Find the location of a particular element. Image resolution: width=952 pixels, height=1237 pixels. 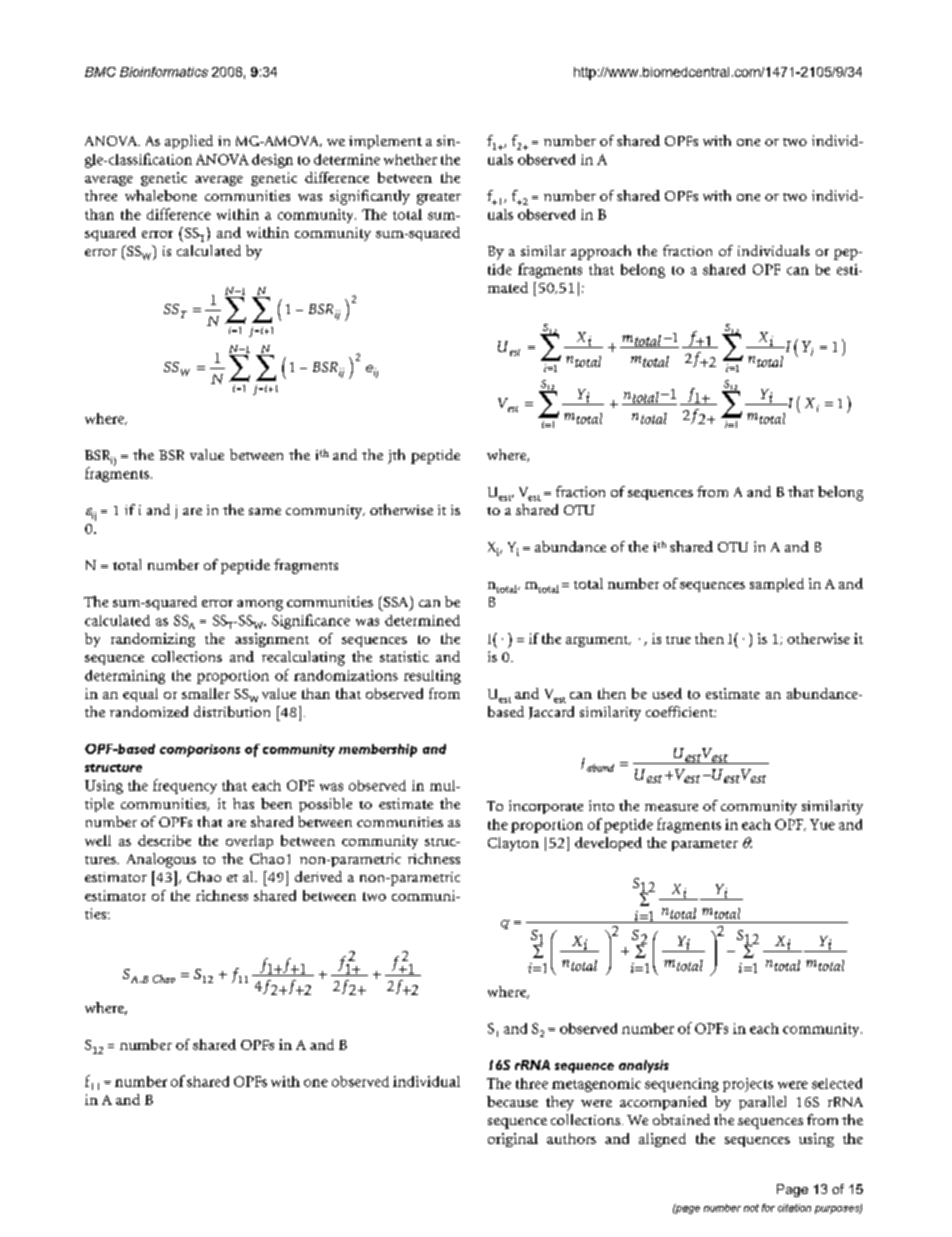

true is located at coordinates (678, 640).
